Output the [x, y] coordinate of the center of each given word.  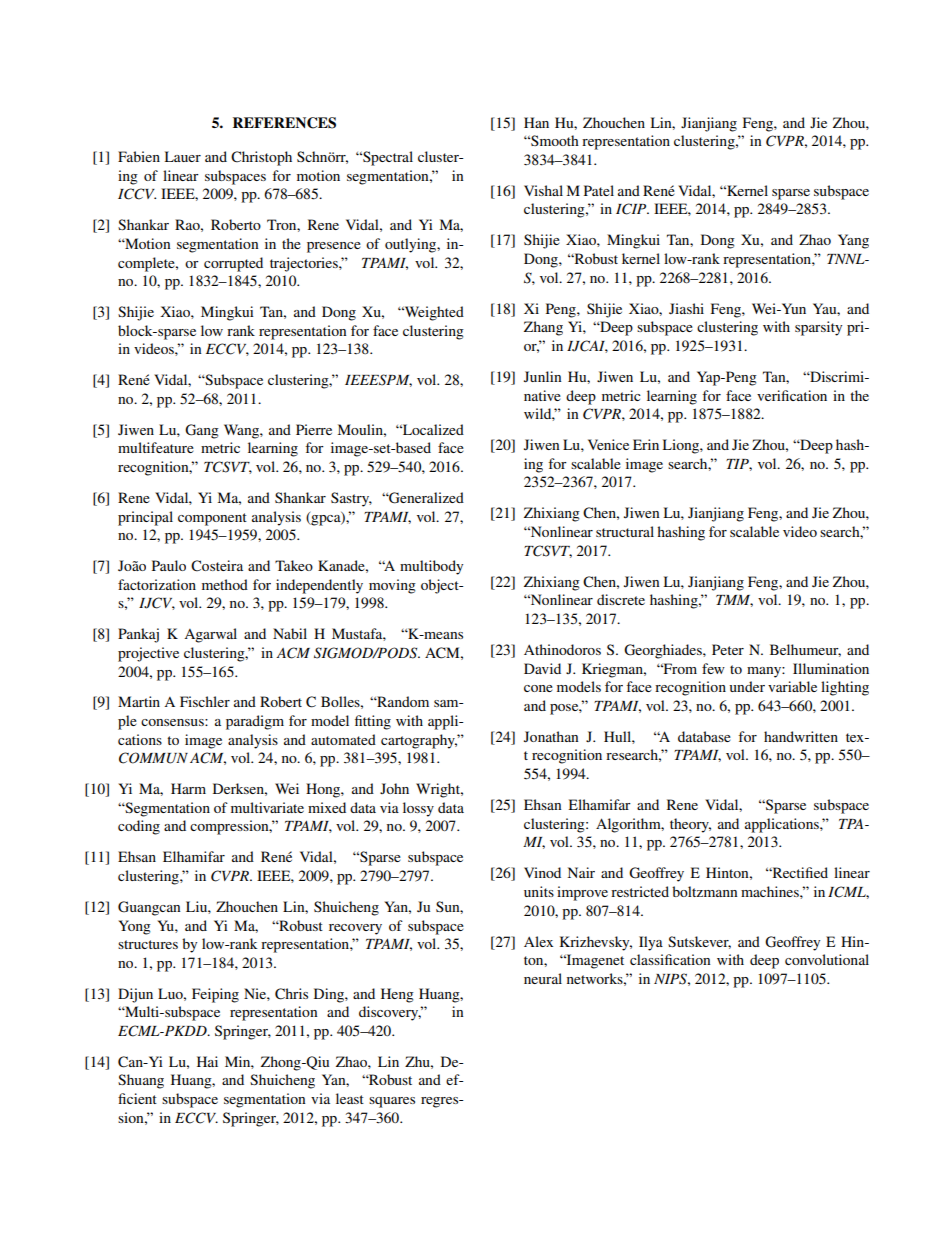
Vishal [543, 190]
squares [392, 1102]
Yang [853, 241]
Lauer [182, 156]
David [542, 668]
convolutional [827, 959]
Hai [207, 1061]
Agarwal [210, 635]
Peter [728, 649]
